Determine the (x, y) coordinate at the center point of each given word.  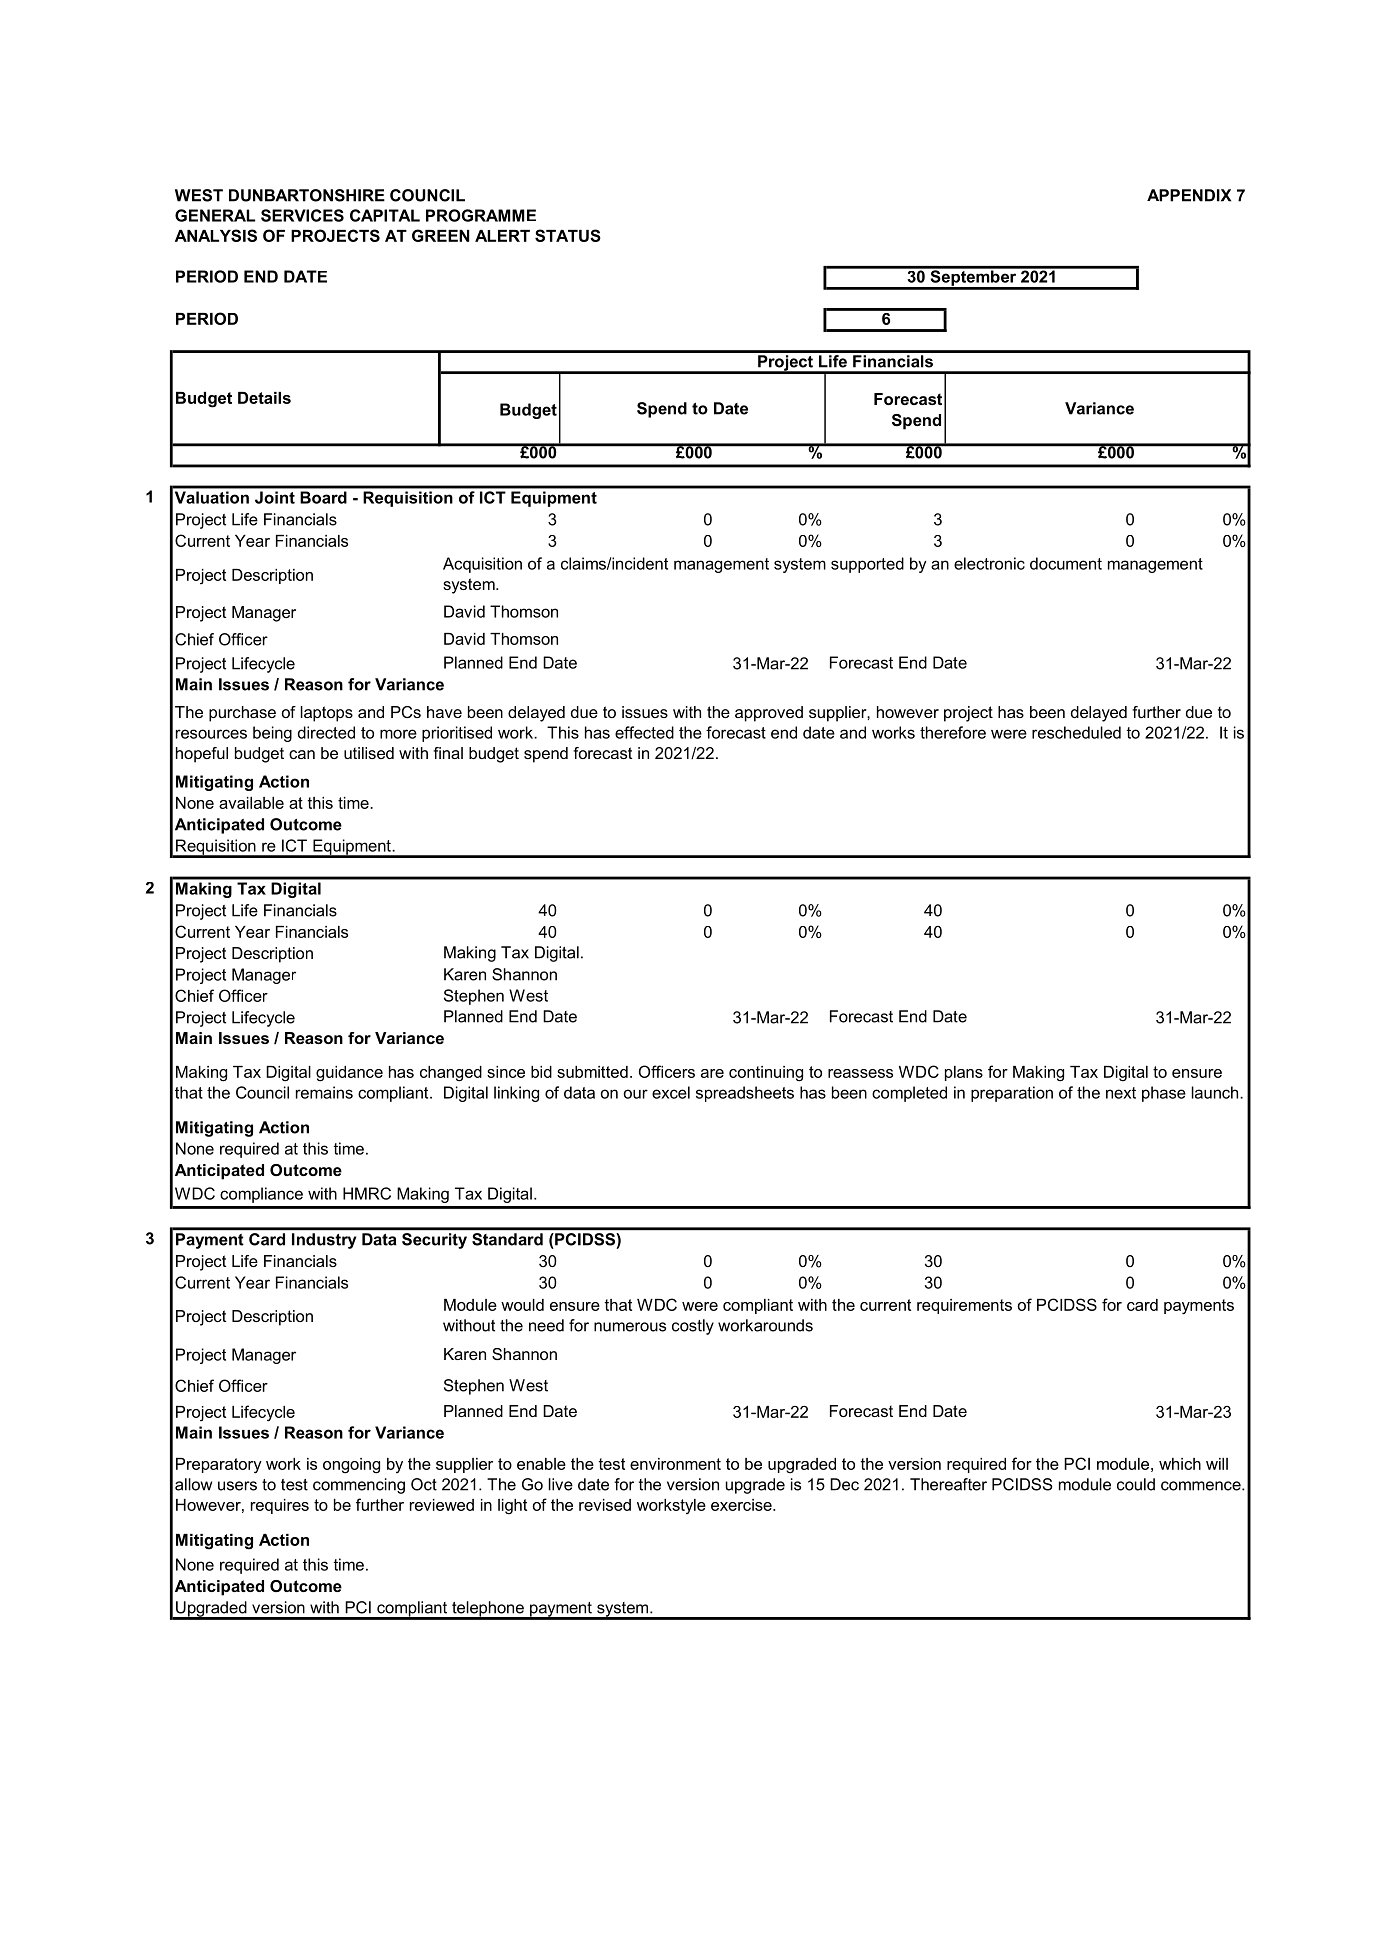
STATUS (568, 235)
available (251, 803)
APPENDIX (1189, 195)
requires (280, 1506)
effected (644, 732)
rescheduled (1076, 732)
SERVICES (302, 215)
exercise (742, 1505)
